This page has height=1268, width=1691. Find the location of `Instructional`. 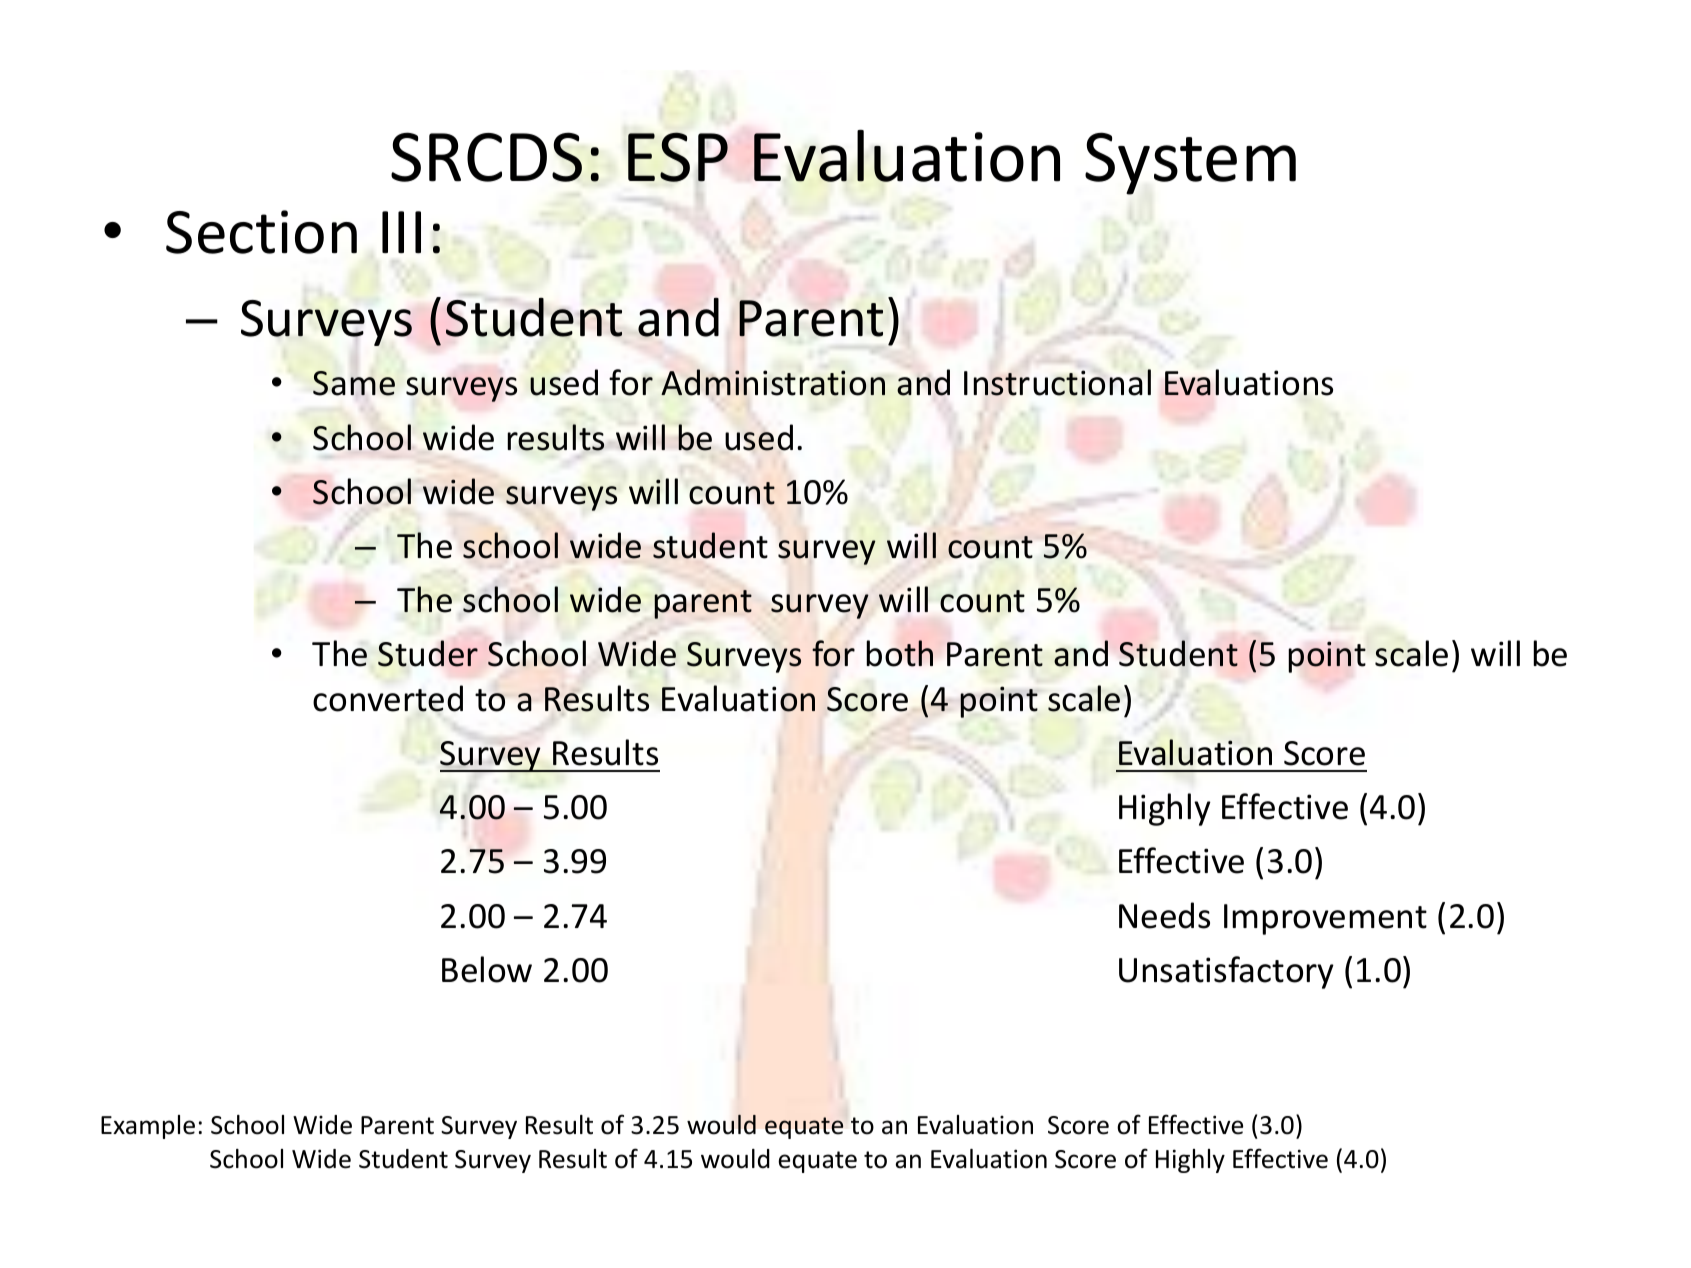

Instructional is located at coordinates (1057, 382).
